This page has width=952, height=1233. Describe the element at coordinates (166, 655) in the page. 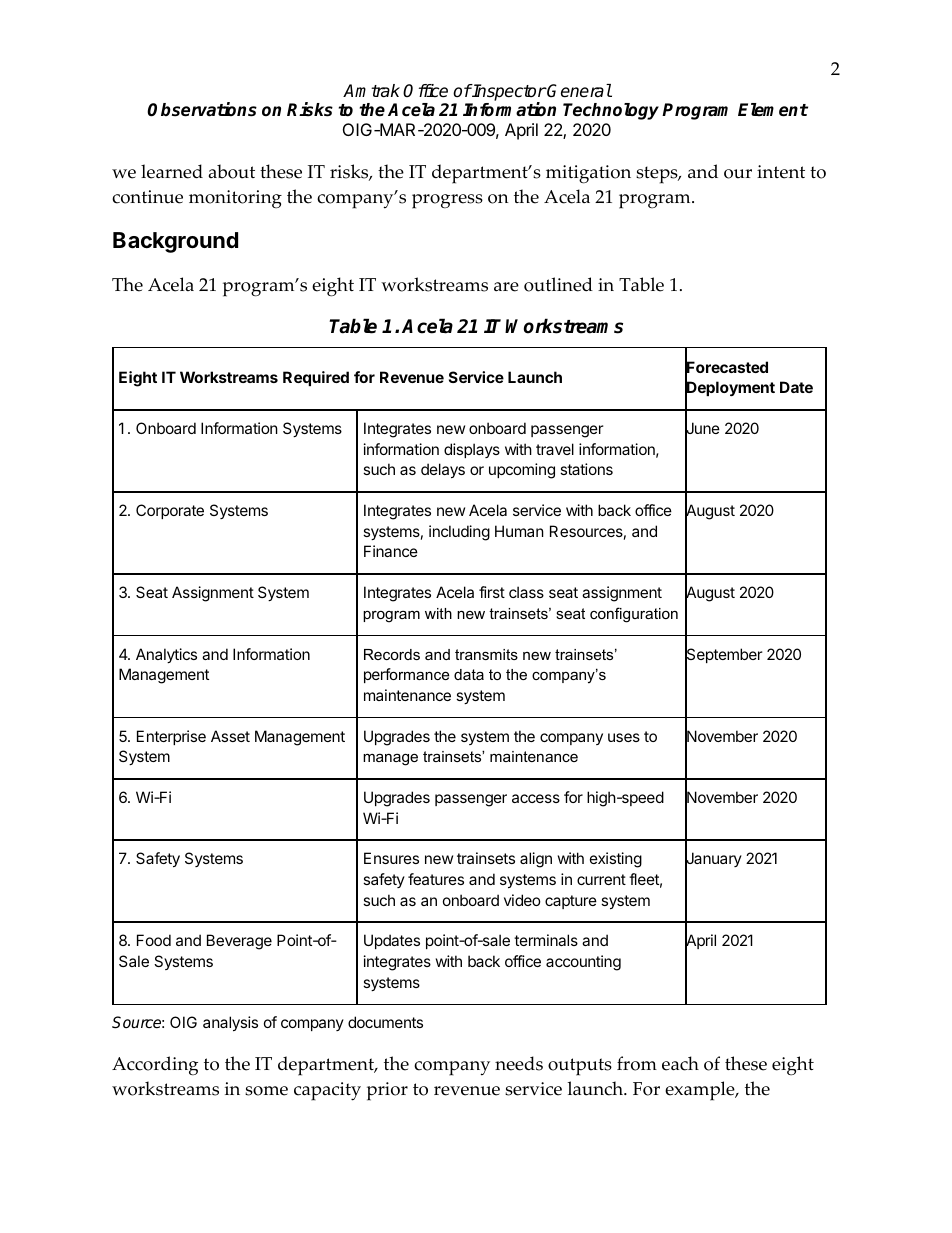

I see `Analytics` at that location.
